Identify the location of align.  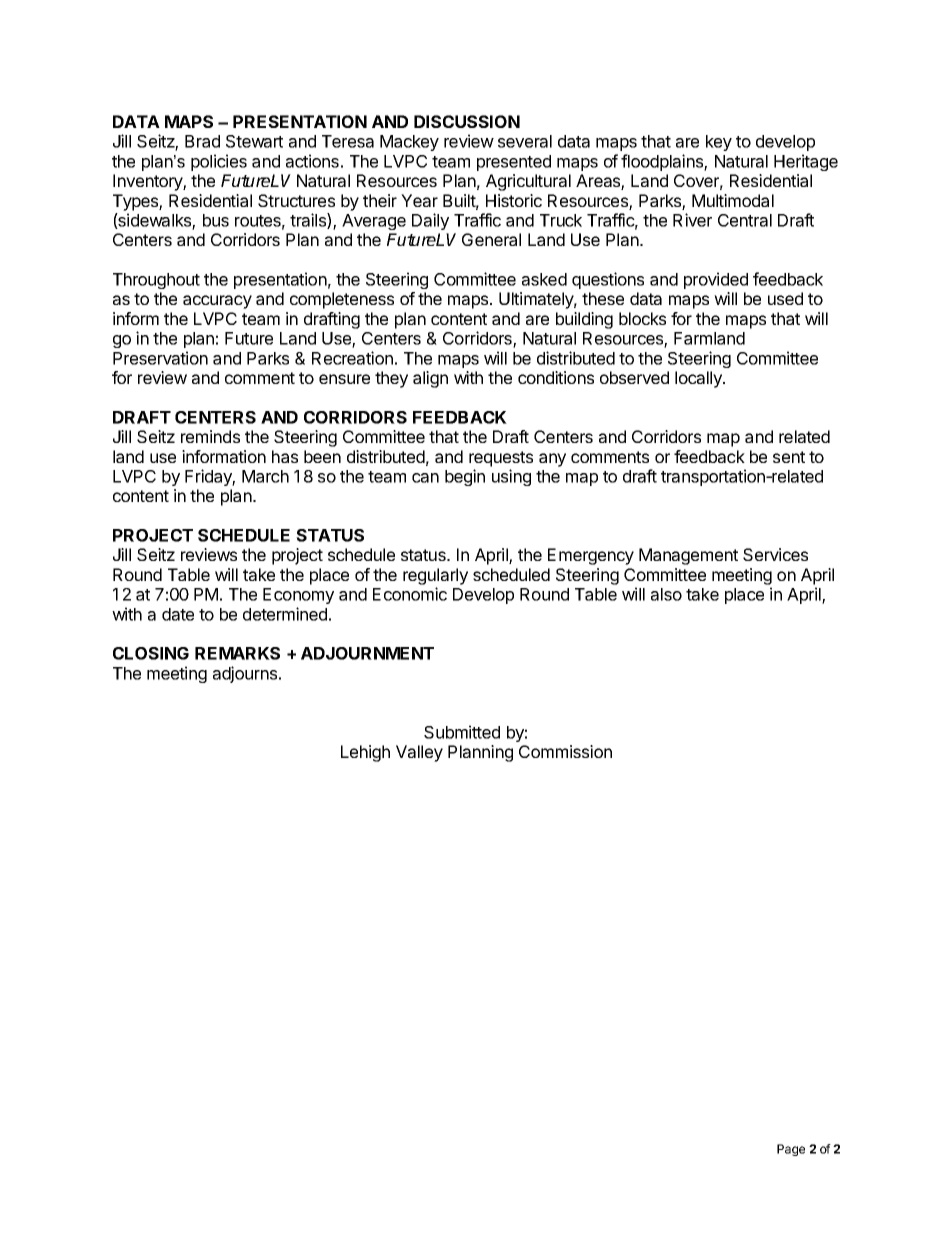
(430, 379).
